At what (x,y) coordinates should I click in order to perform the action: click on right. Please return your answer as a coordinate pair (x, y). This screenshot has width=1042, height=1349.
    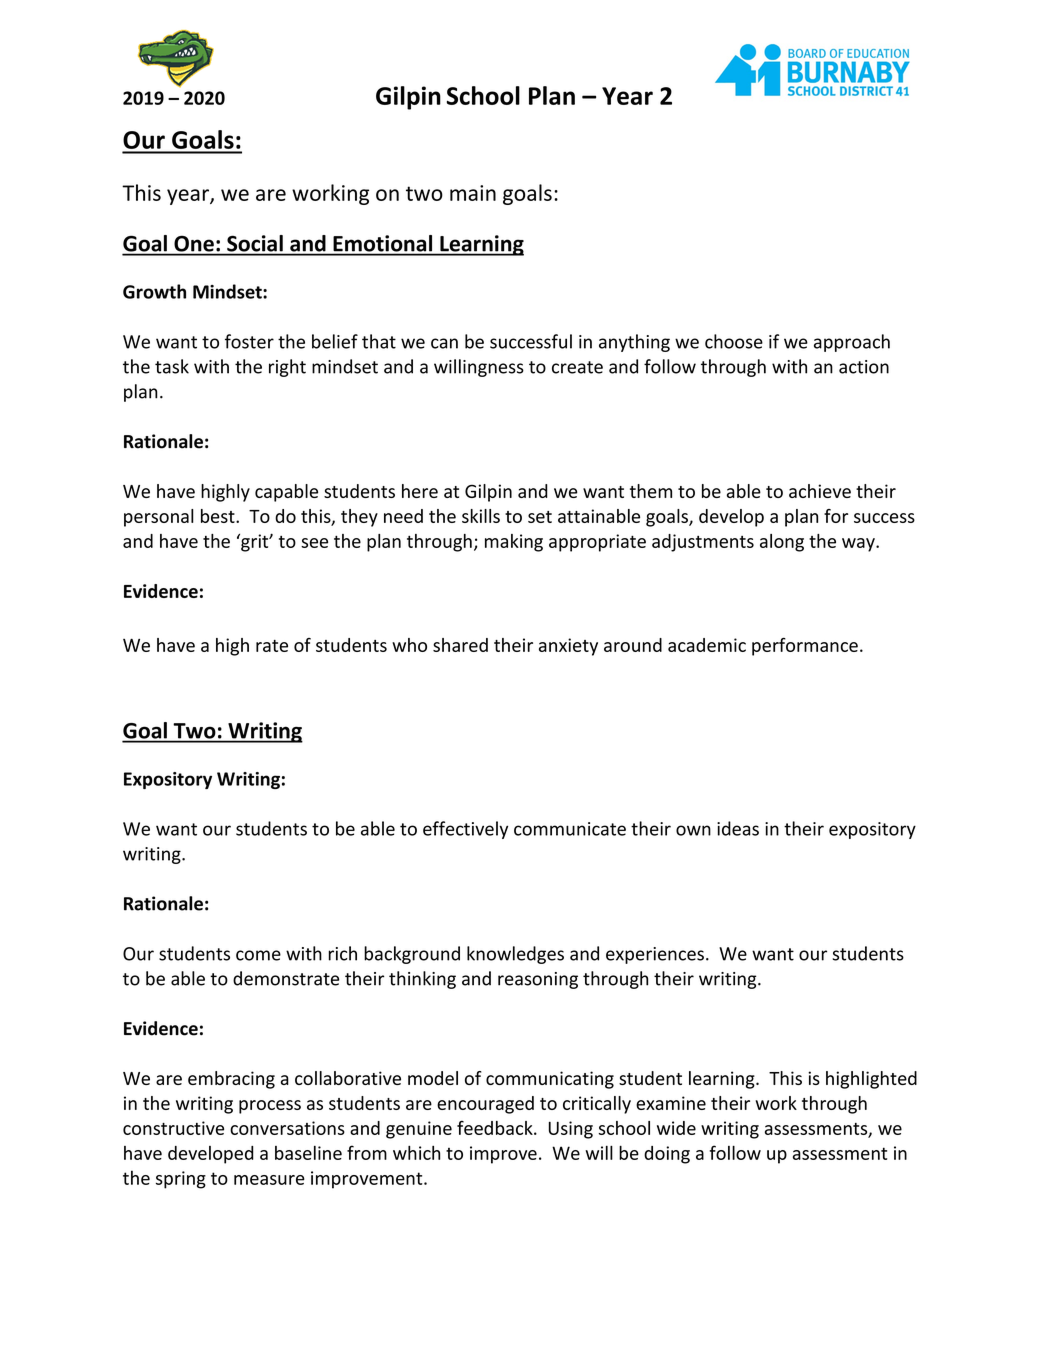
    Looking at the image, I should click on (287, 368).
